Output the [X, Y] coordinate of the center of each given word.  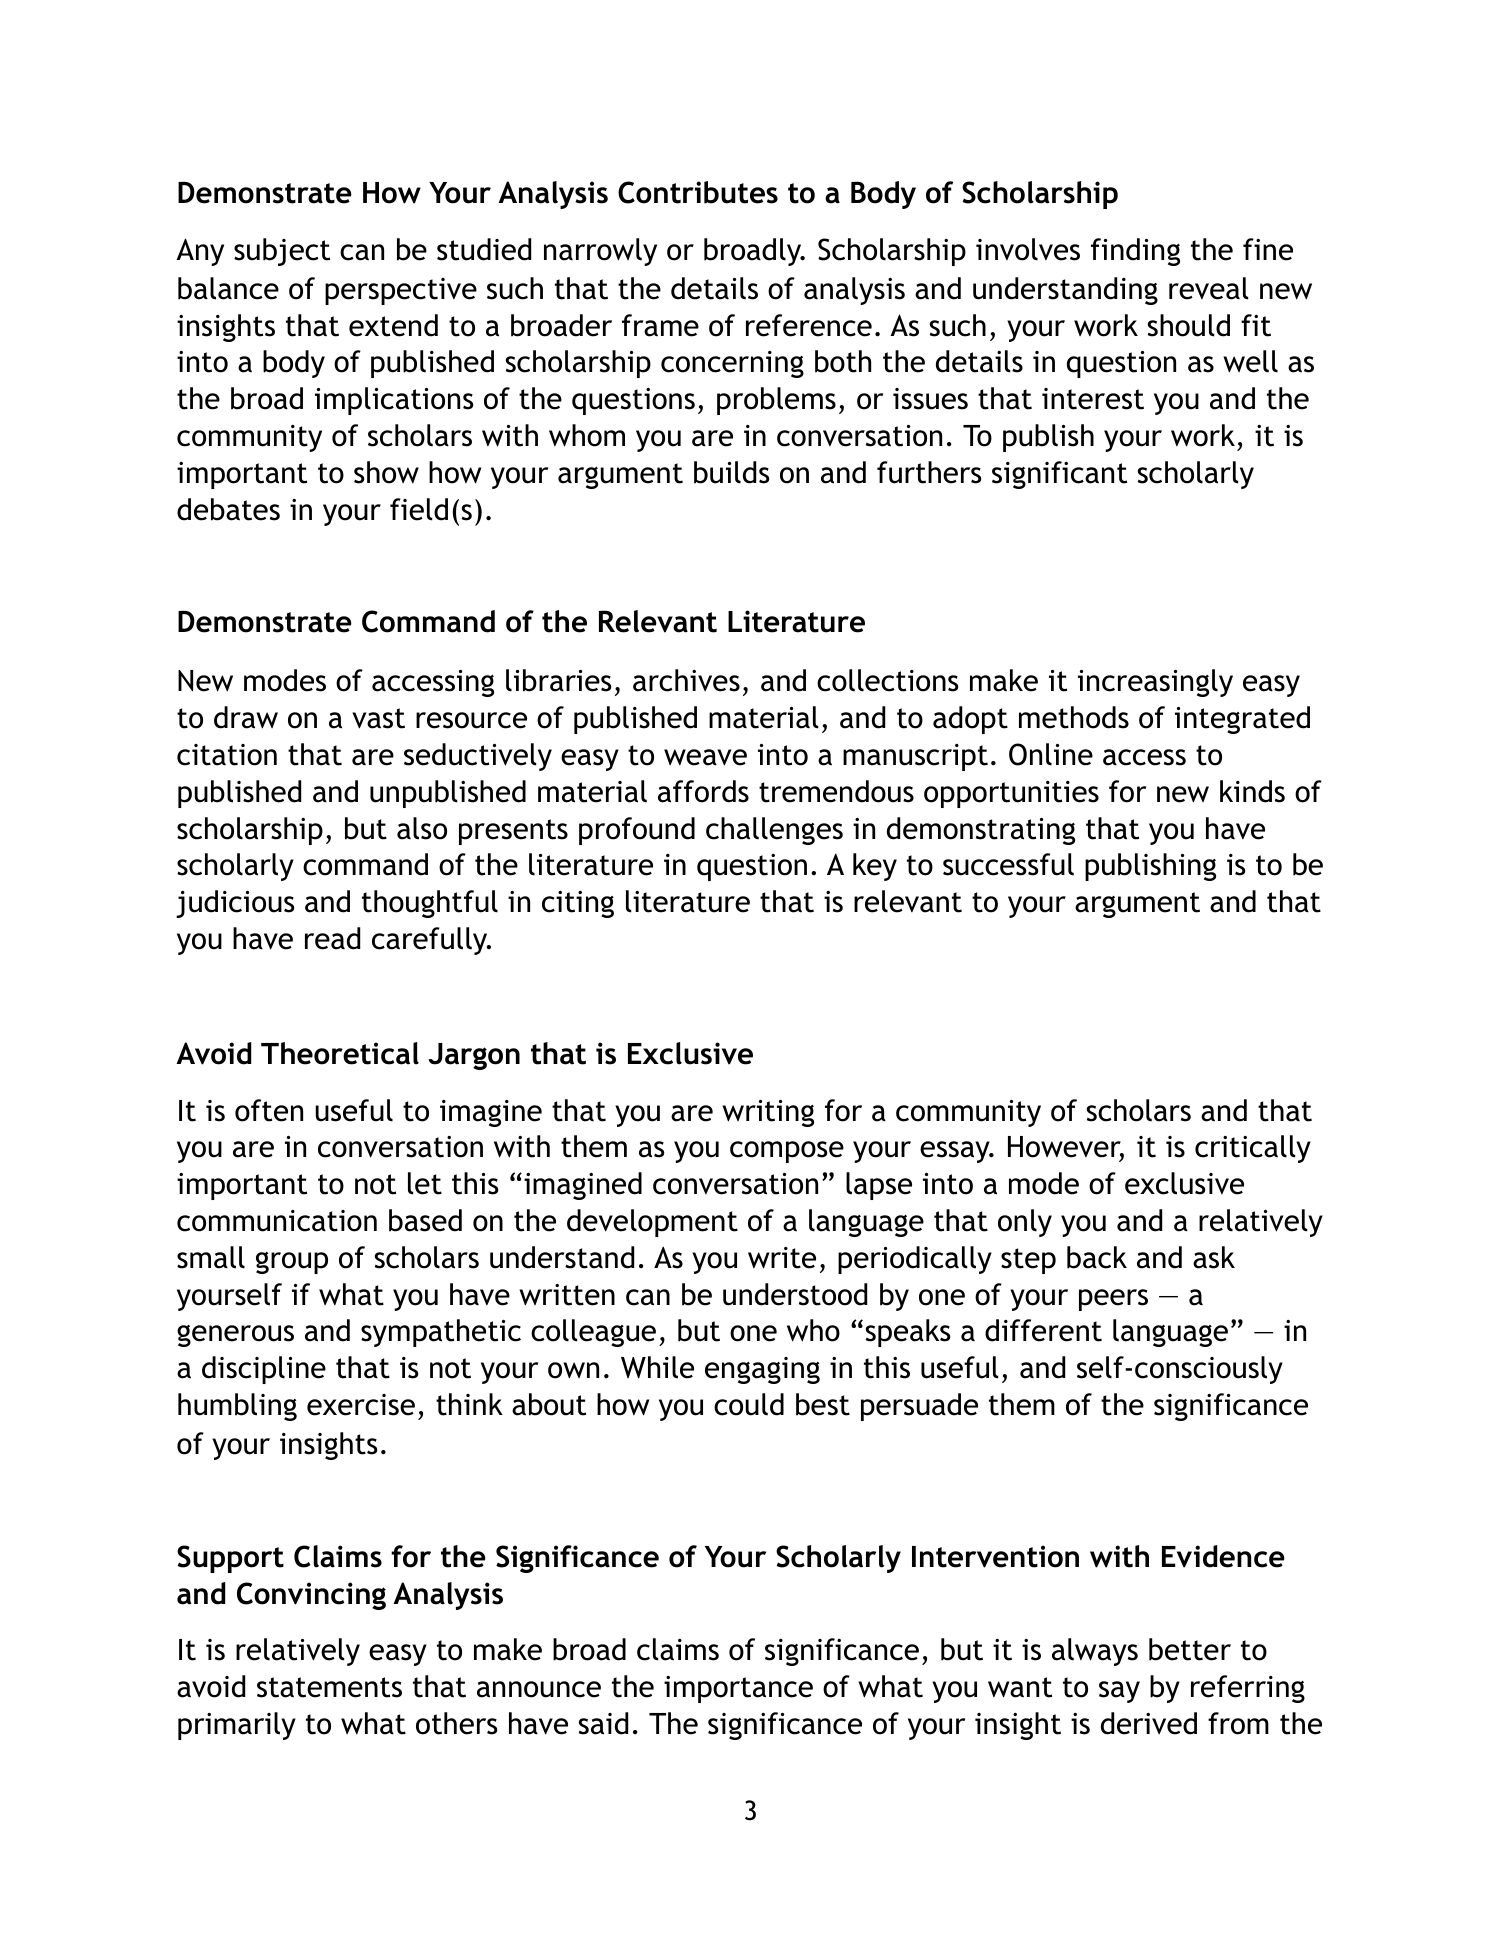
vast [378, 718]
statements [329, 1687]
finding [1135, 252]
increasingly [1155, 683]
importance [738, 1689]
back [1097, 1257]
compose [787, 1152]
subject [282, 252]
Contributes [698, 192]
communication [277, 1221]
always [1095, 1652]
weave [705, 757]
